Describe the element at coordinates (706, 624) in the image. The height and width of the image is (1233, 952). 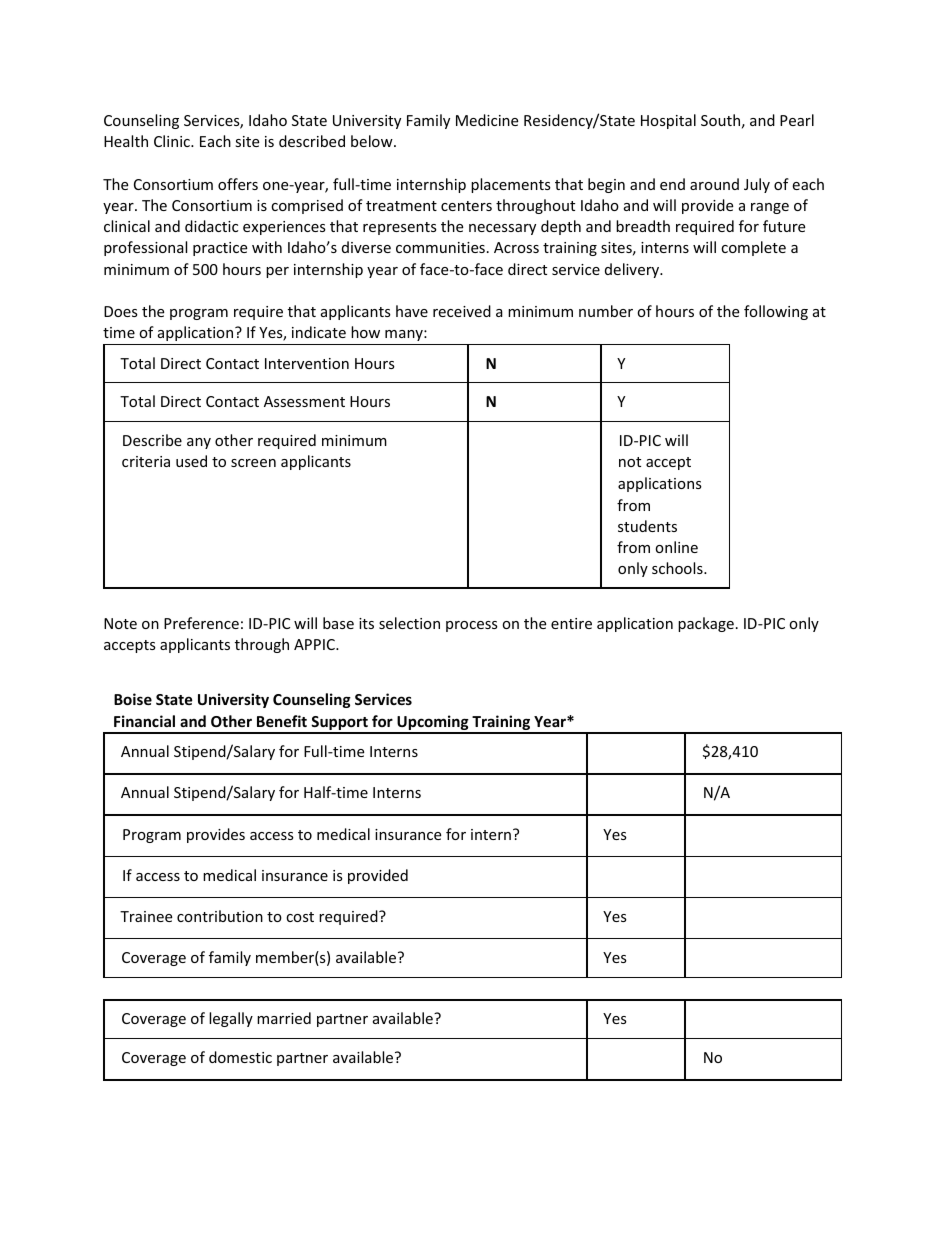
I see `package` at that location.
